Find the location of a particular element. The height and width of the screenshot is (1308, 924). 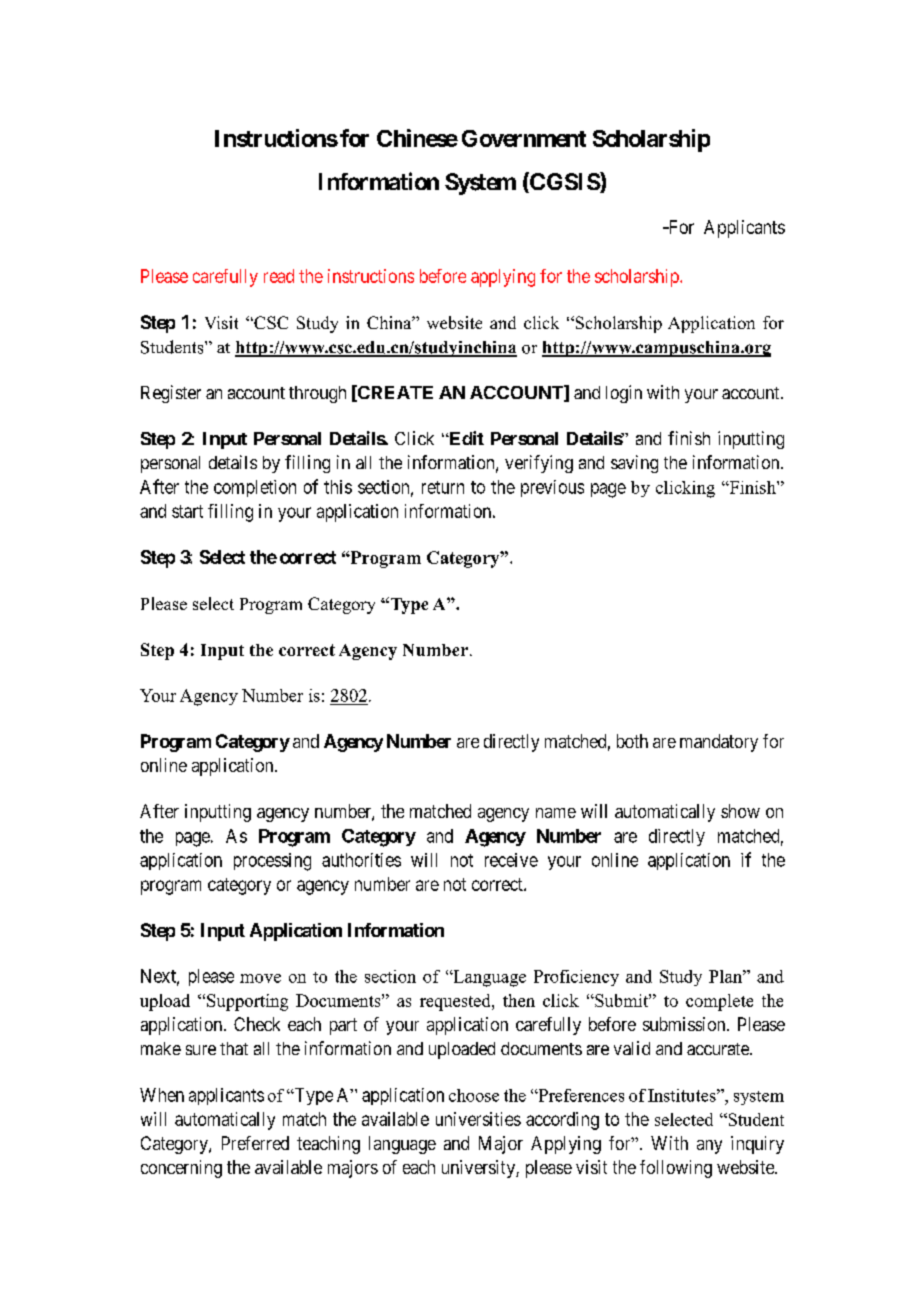

receive is located at coordinates (511, 860).
